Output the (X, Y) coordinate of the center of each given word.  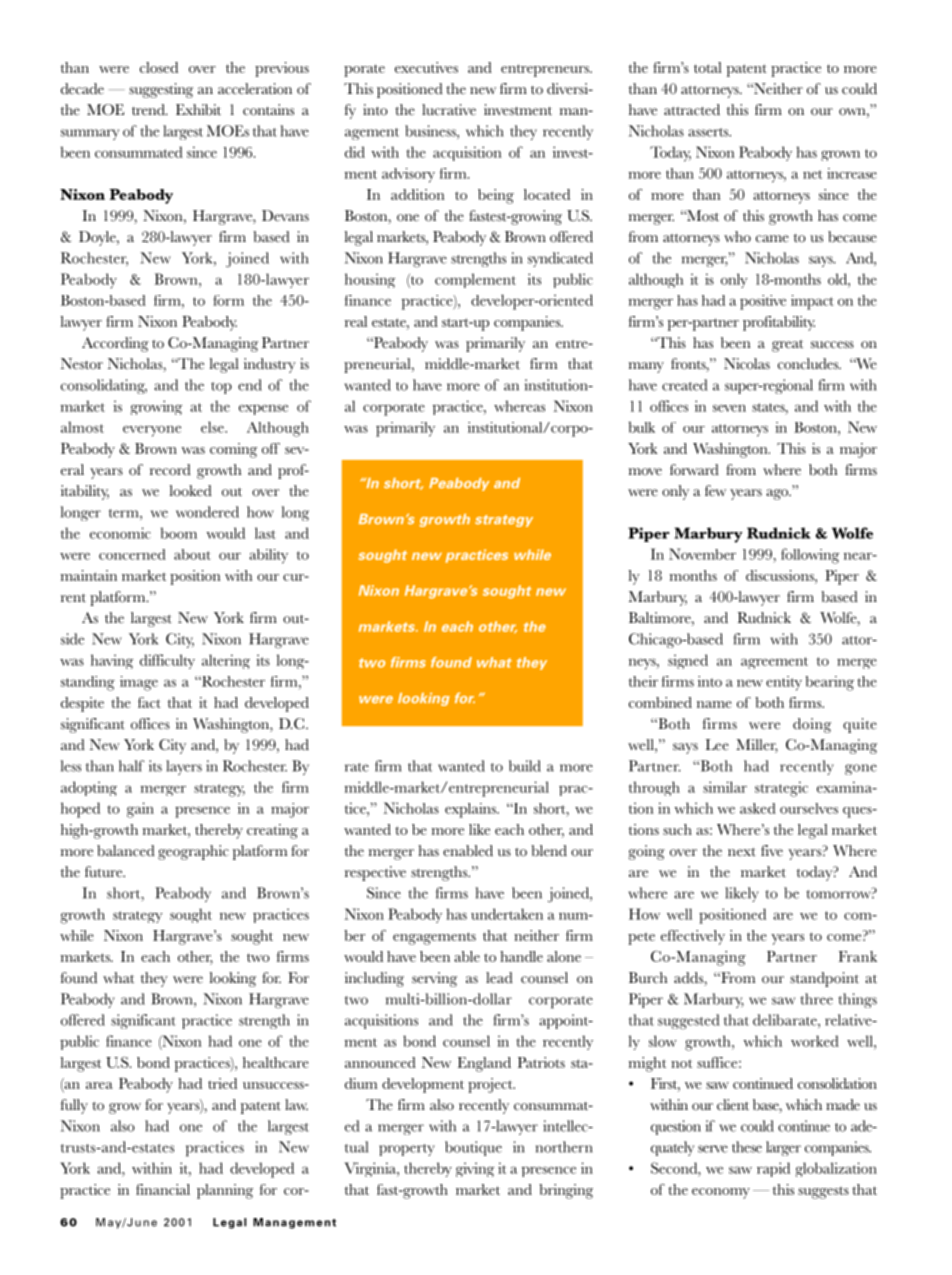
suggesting (161, 90)
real (356, 321)
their (643, 681)
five (772, 850)
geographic (193, 852)
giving (475, 1169)
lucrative (449, 110)
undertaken (507, 914)
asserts (709, 132)
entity (784, 683)
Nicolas (747, 364)
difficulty (167, 661)
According (115, 344)
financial (163, 1189)
